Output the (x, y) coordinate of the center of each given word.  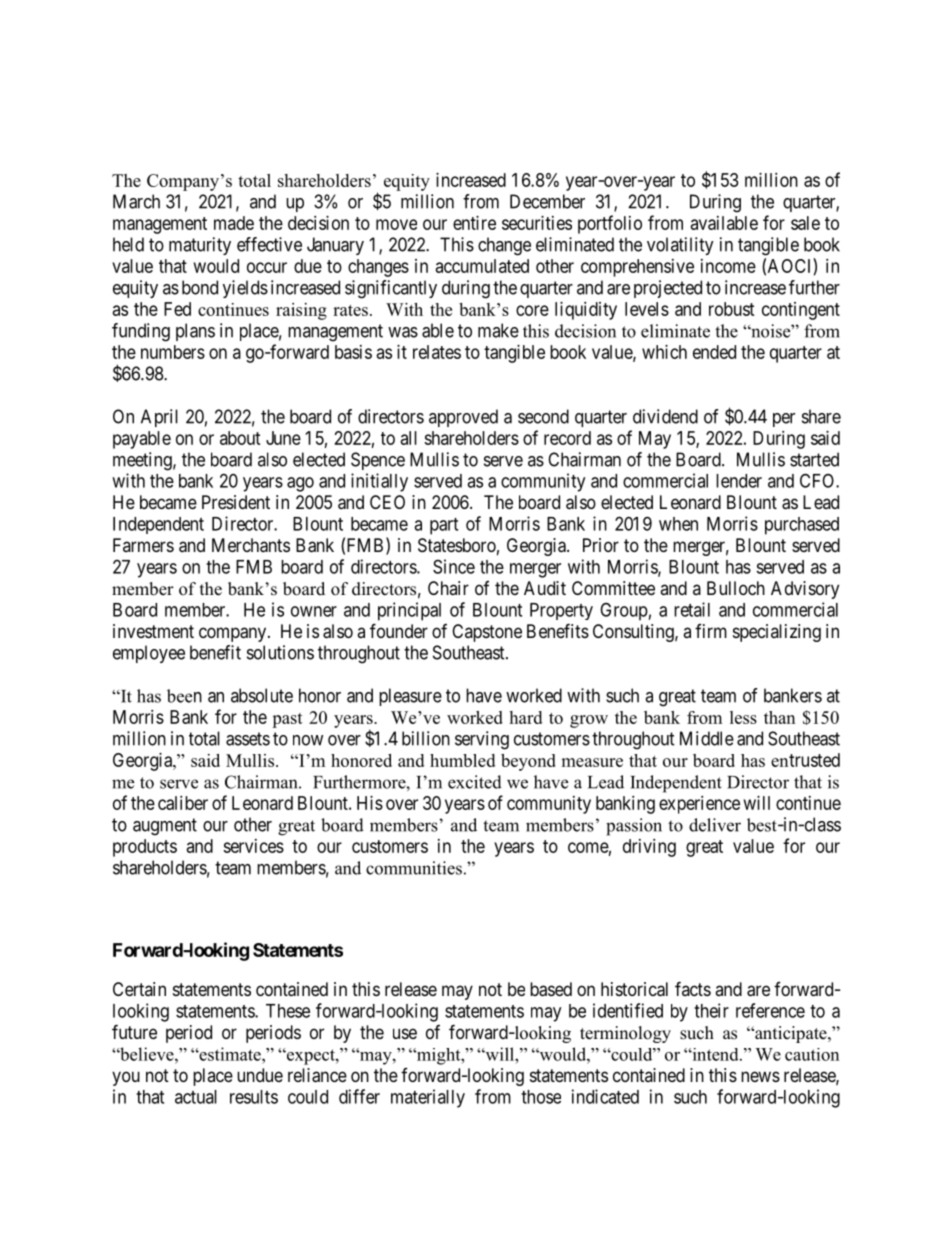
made (234, 223)
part (444, 526)
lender (739, 481)
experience (699, 805)
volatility (680, 246)
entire (474, 223)
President (236, 502)
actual (196, 1097)
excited (475, 782)
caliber (183, 803)
